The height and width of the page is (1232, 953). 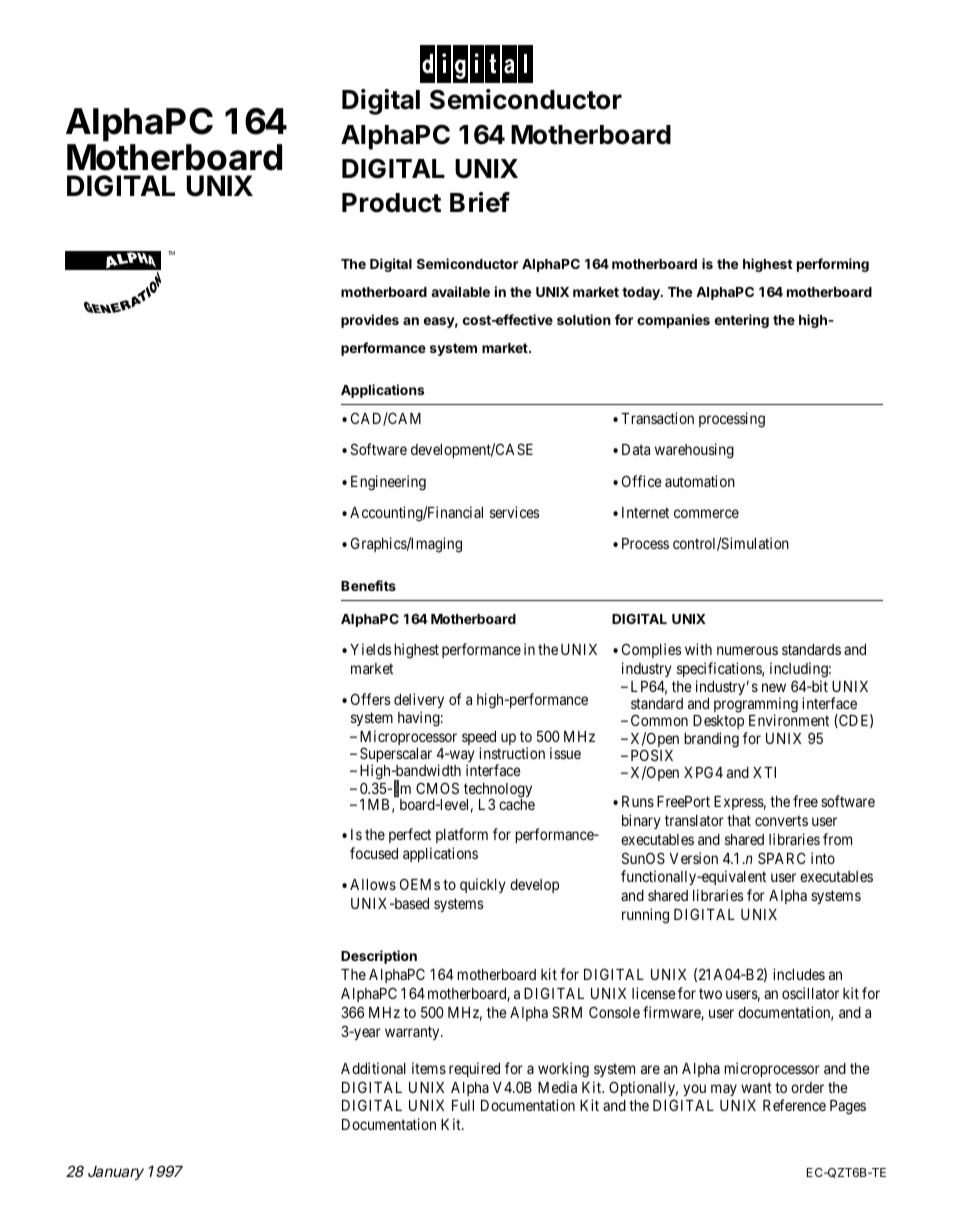 I want to click on Data, so click(x=636, y=449).
